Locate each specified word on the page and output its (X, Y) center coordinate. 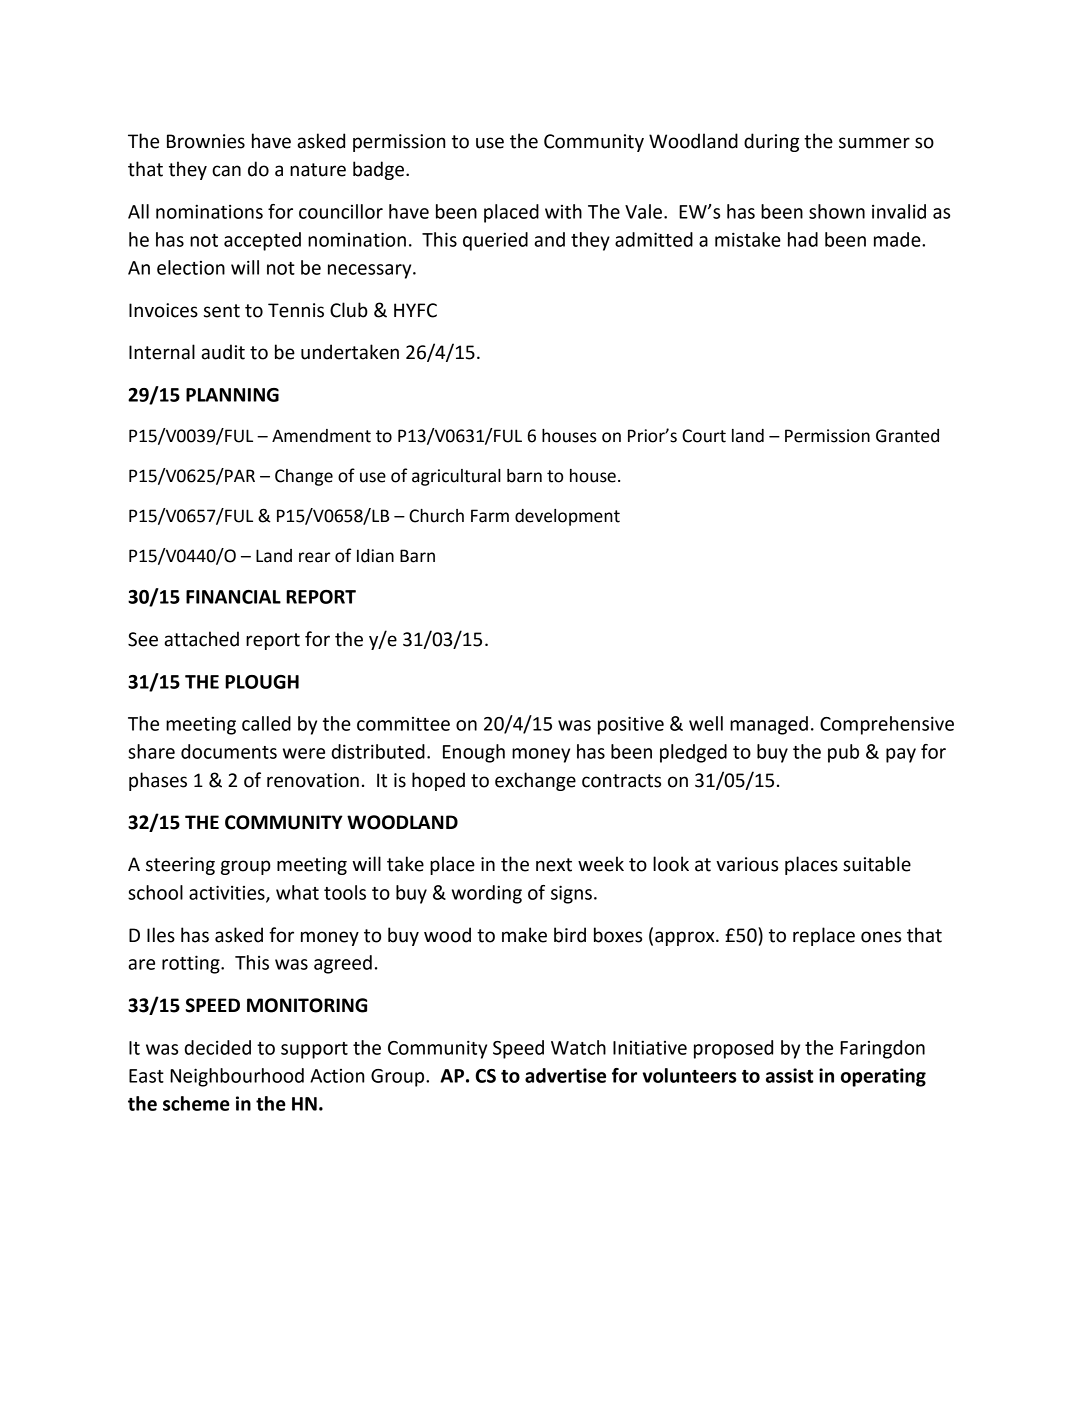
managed (769, 725)
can (226, 171)
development (567, 517)
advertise (565, 1075)
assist (789, 1075)
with (563, 211)
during (771, 142)
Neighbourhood (237, 1077)
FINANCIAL (233, 597)
